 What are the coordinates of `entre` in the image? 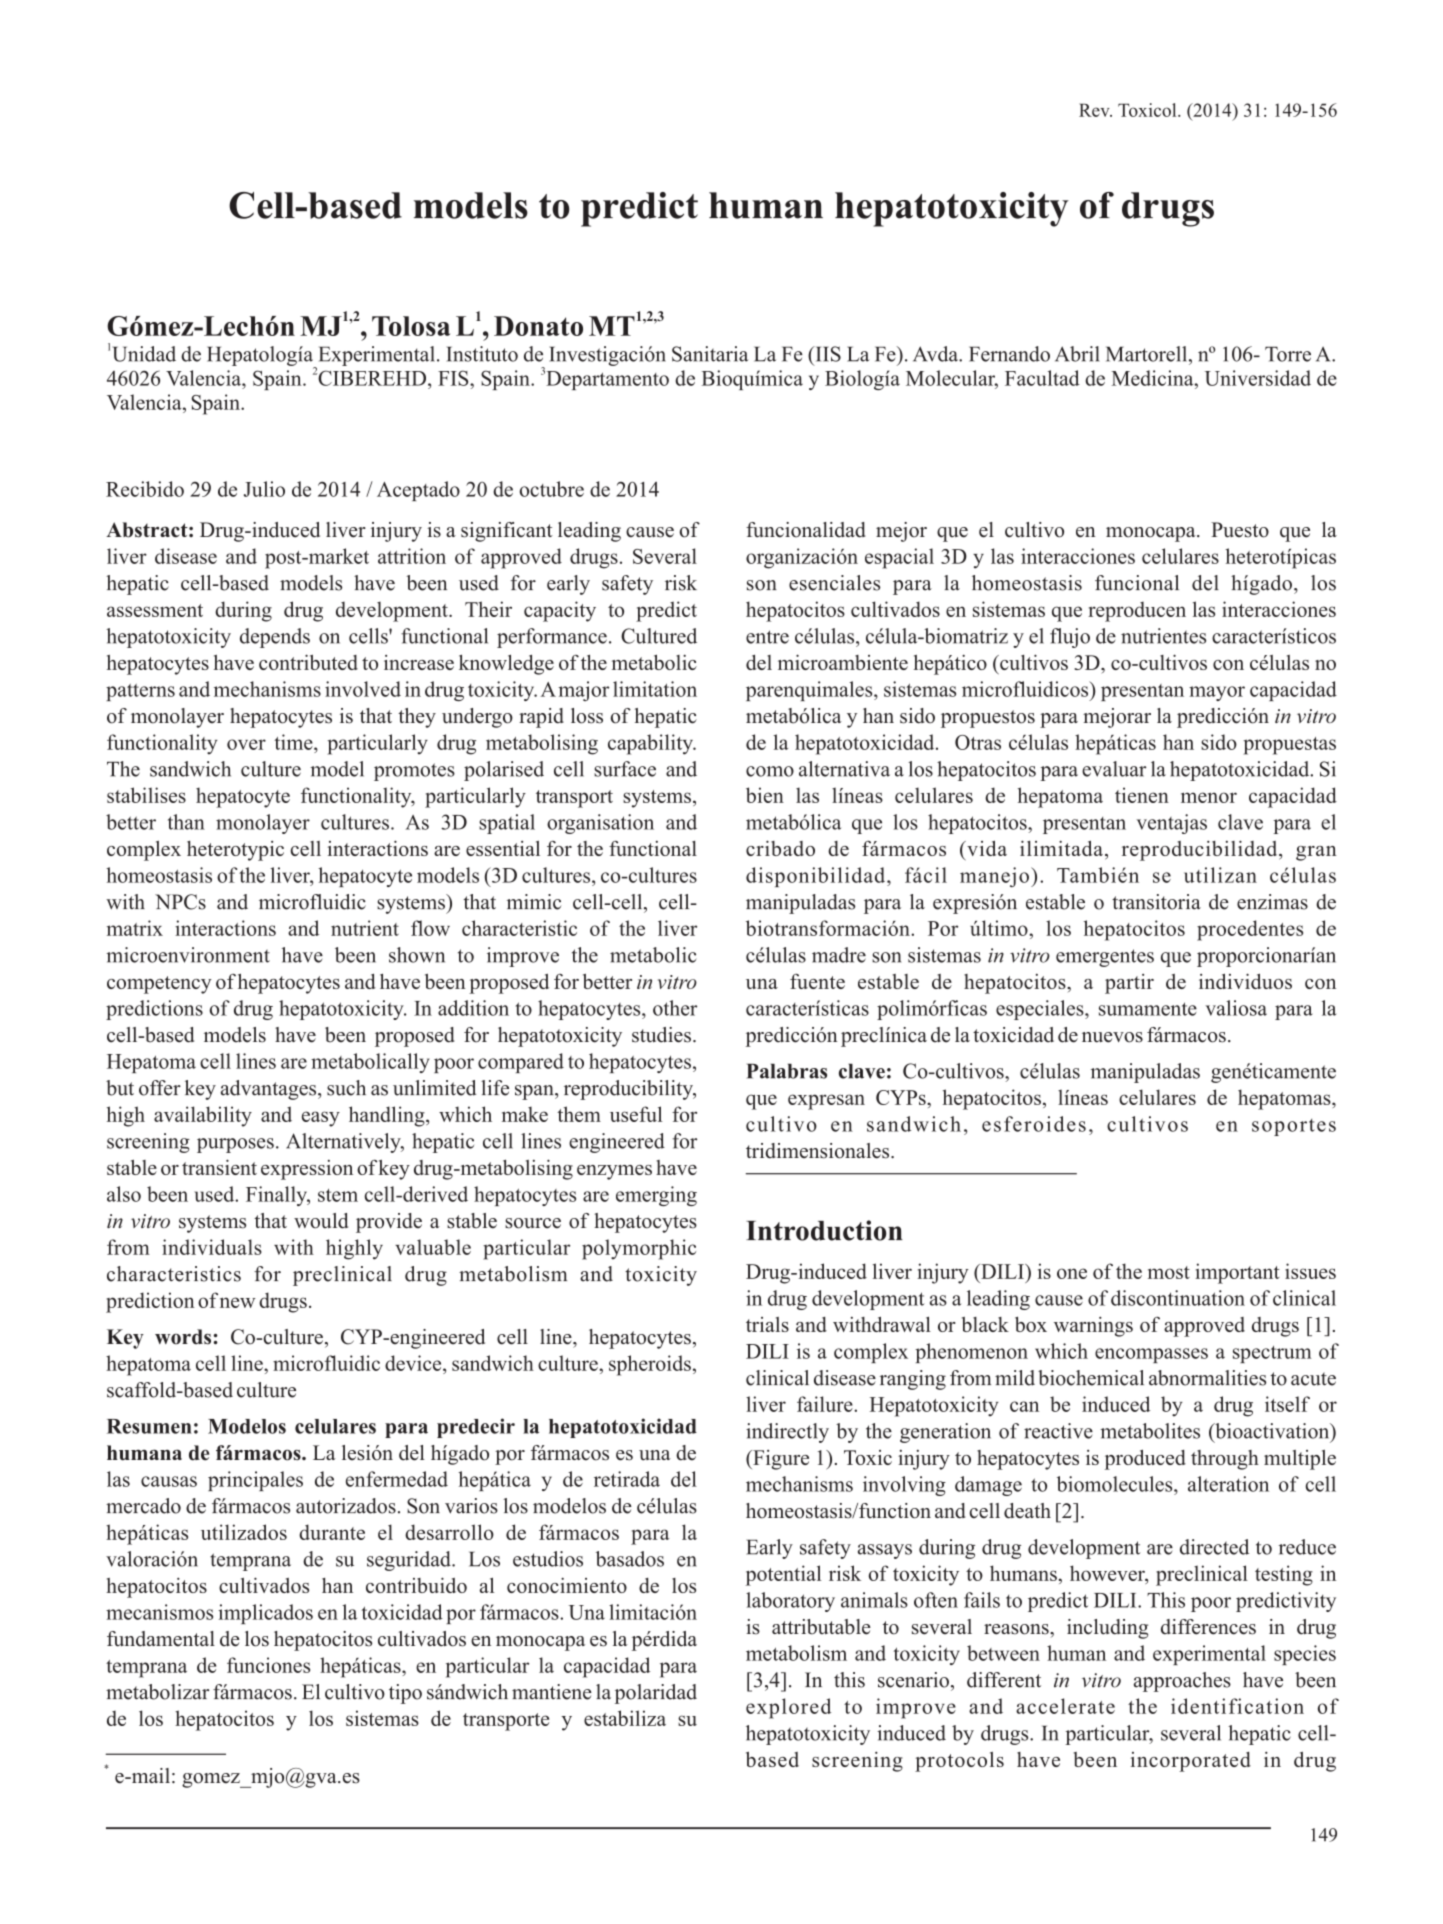 It's located at (767, 637).
